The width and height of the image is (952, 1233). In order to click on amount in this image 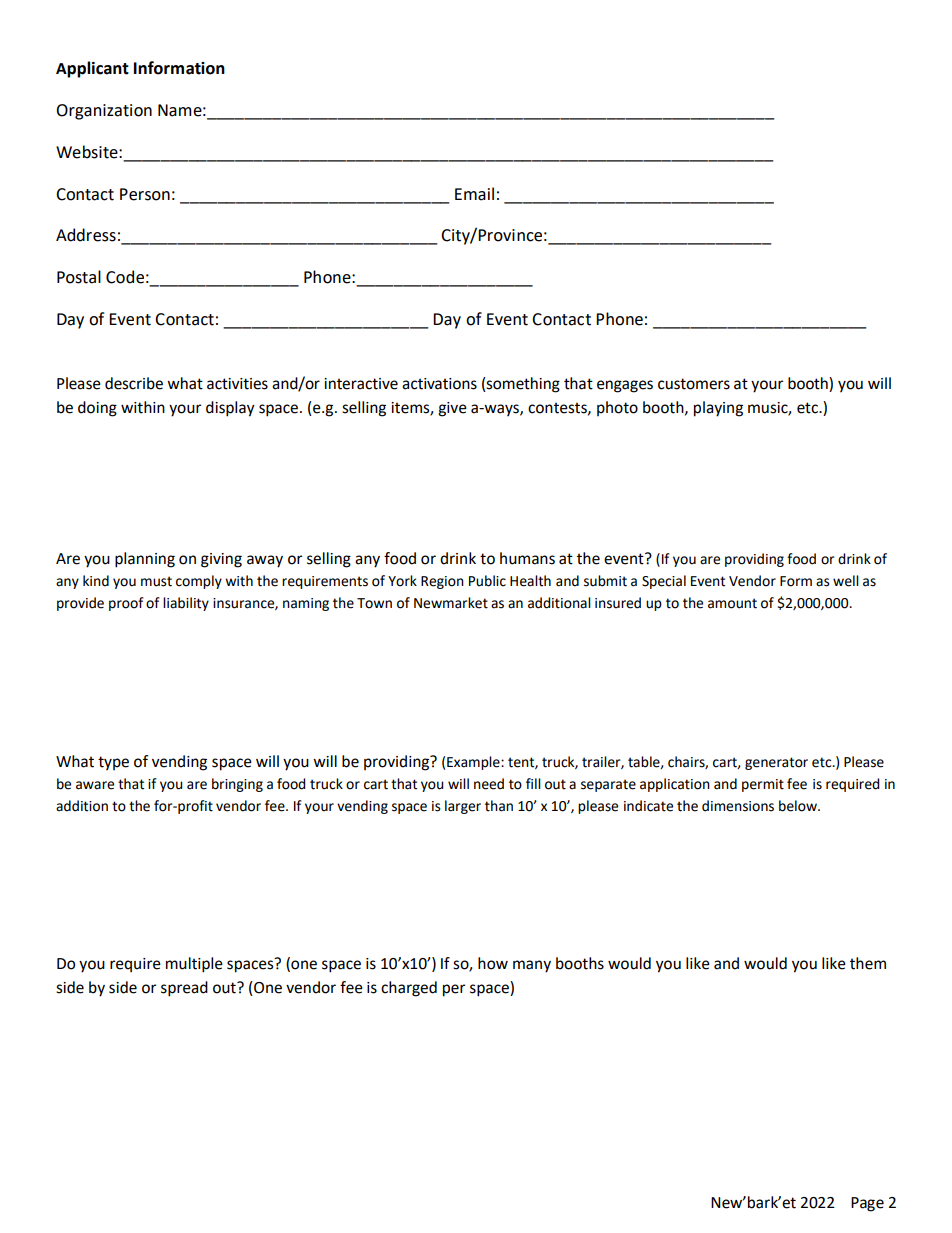, I will do `click(732, 603)`.
